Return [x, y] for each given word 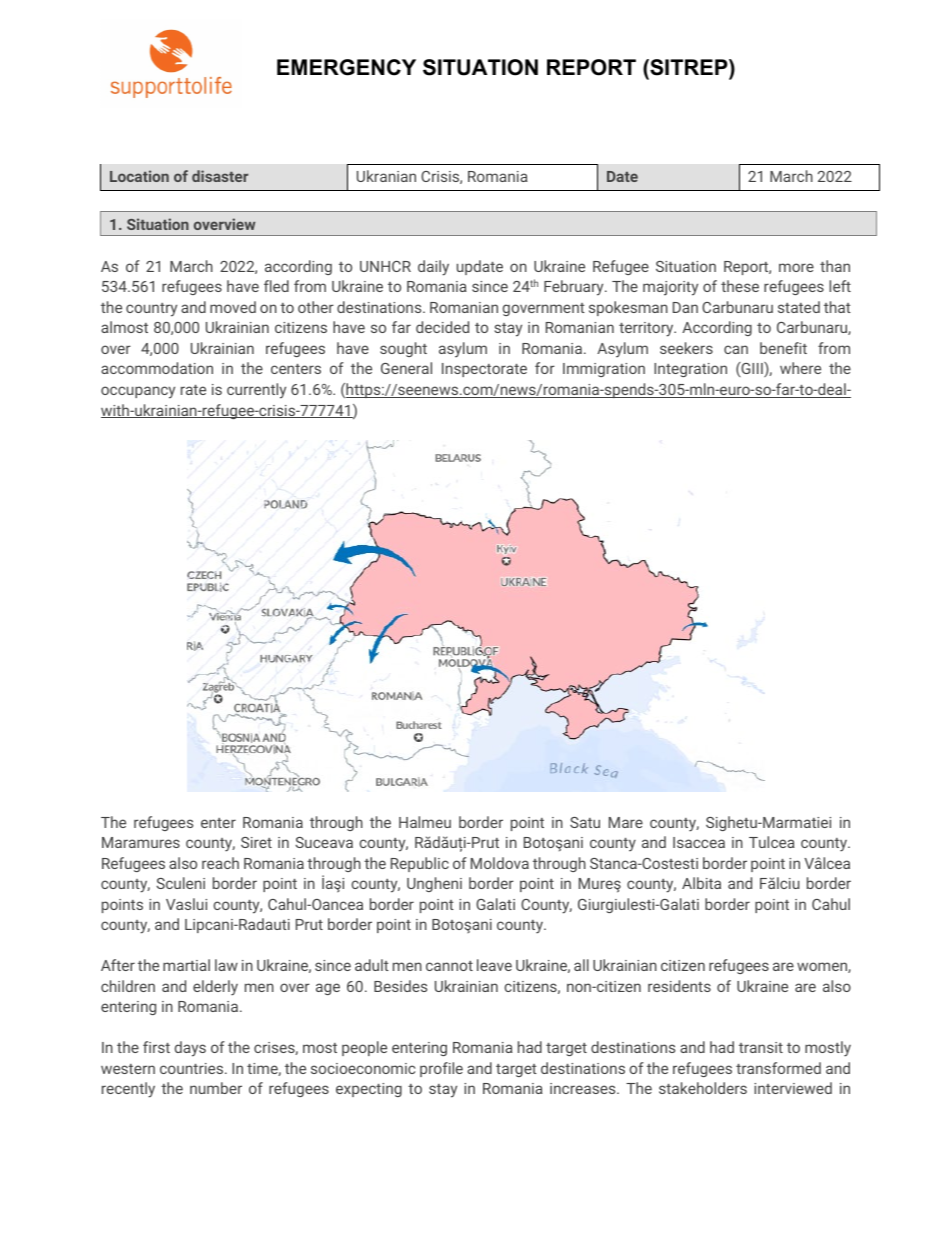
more [796, 267]
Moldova [500, 863]
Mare [626, 822]
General [406, 368]
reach [220, 863]
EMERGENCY [346, 67]
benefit [783, 348]
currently [256, 391]
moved [233, 307]
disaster [220, 176]
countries [193, 1068]
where [800, 368]
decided [442, 327]
